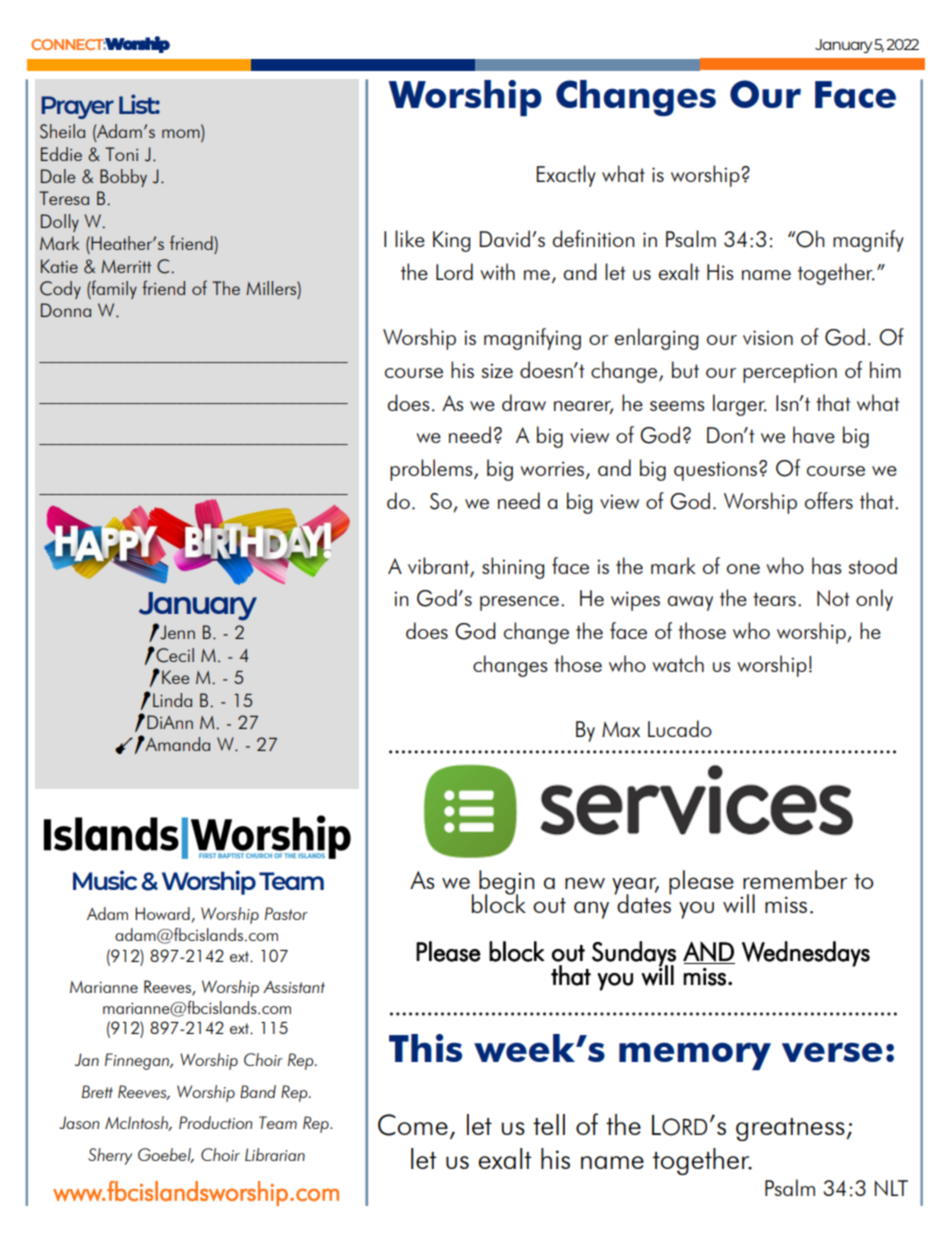  Describe the element at coordinates (566, 176) in the screenshot. I see `Exactly` at that location.
